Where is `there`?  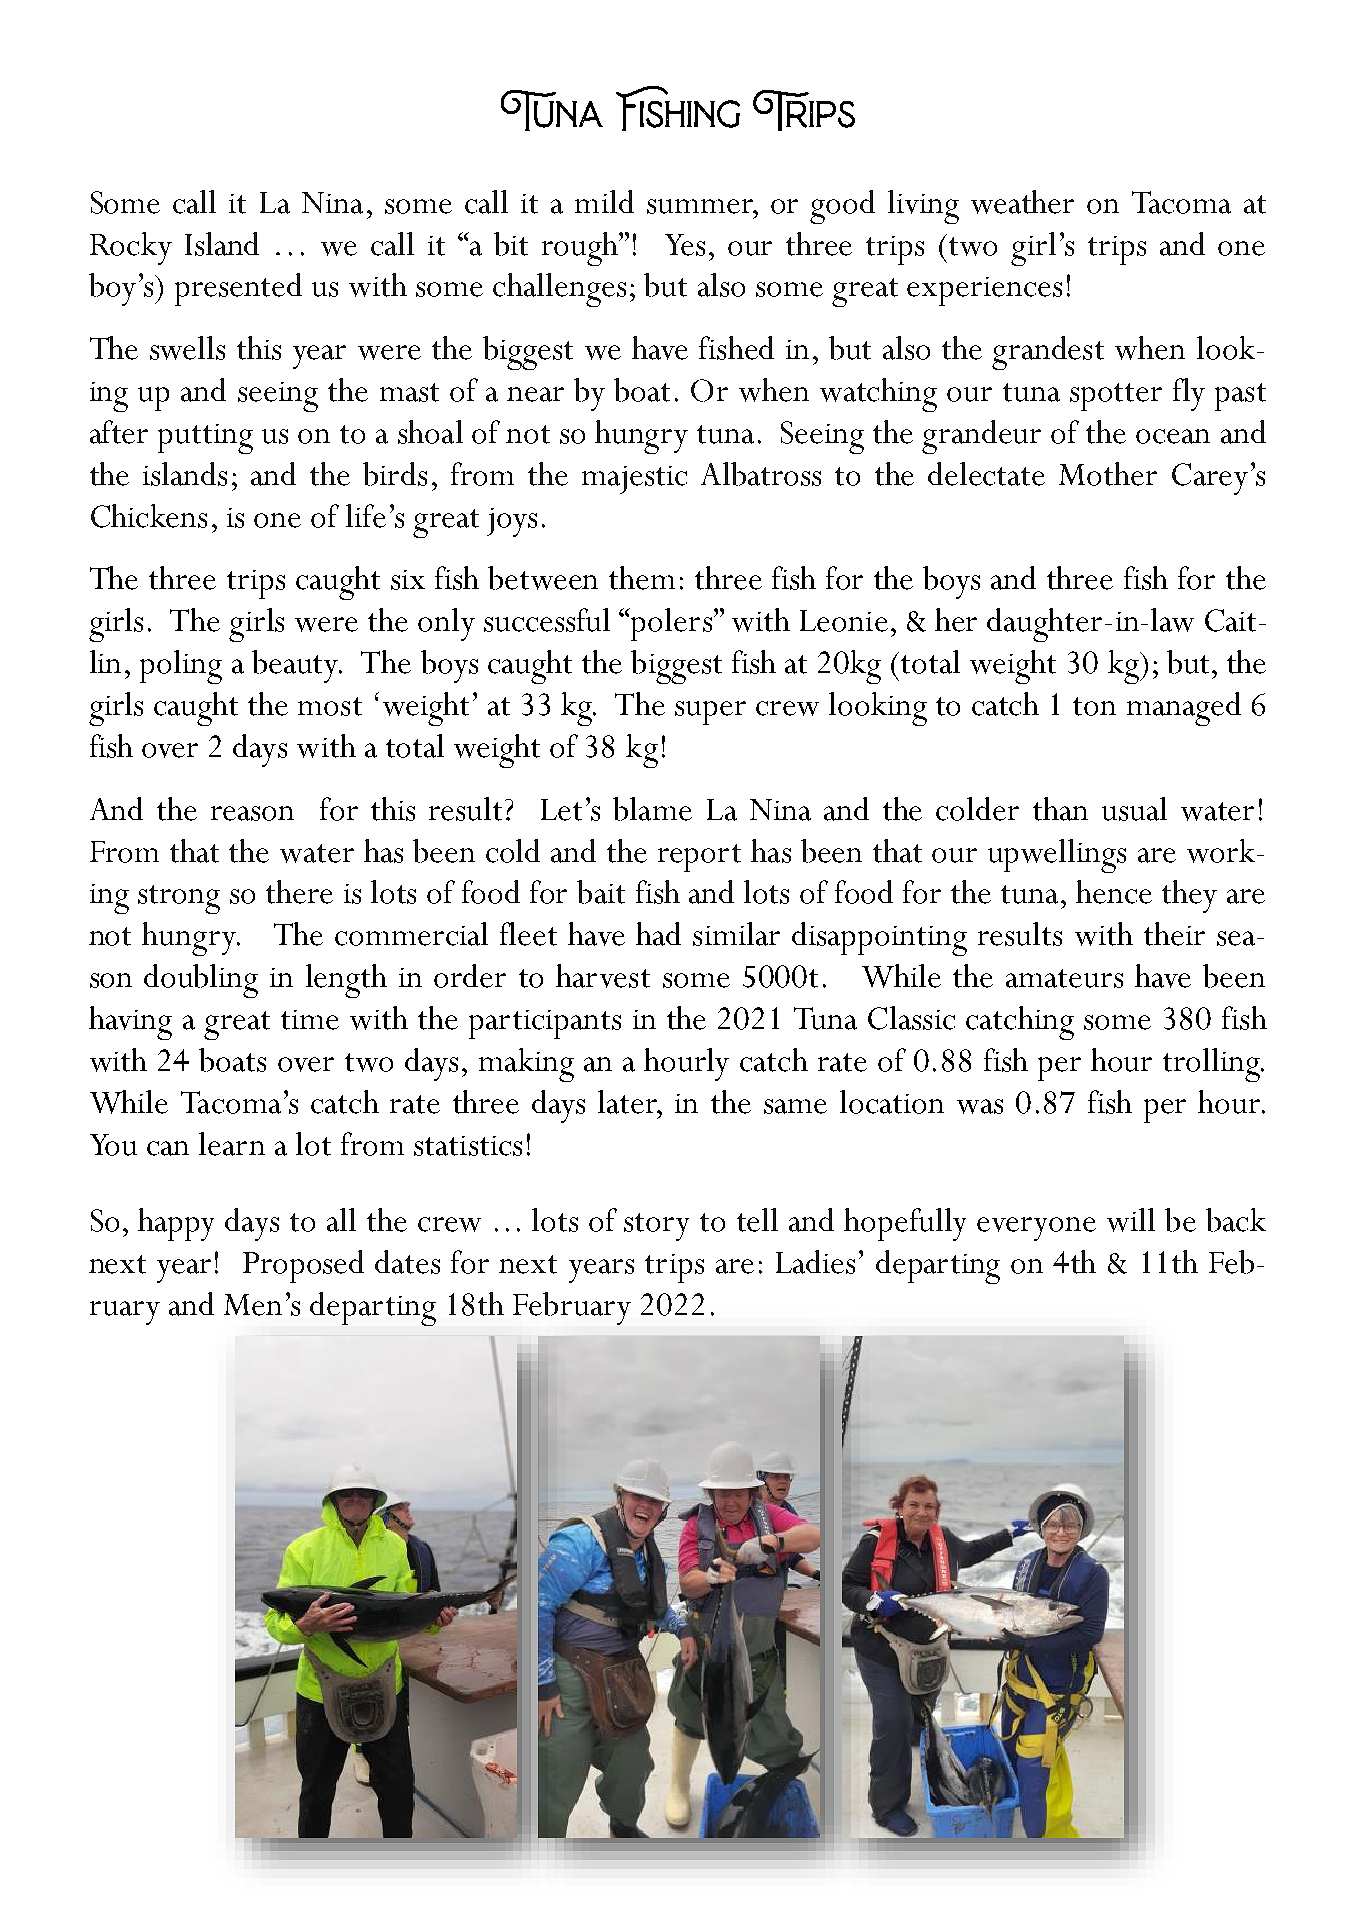 there is located at coordinates (299, 892).
